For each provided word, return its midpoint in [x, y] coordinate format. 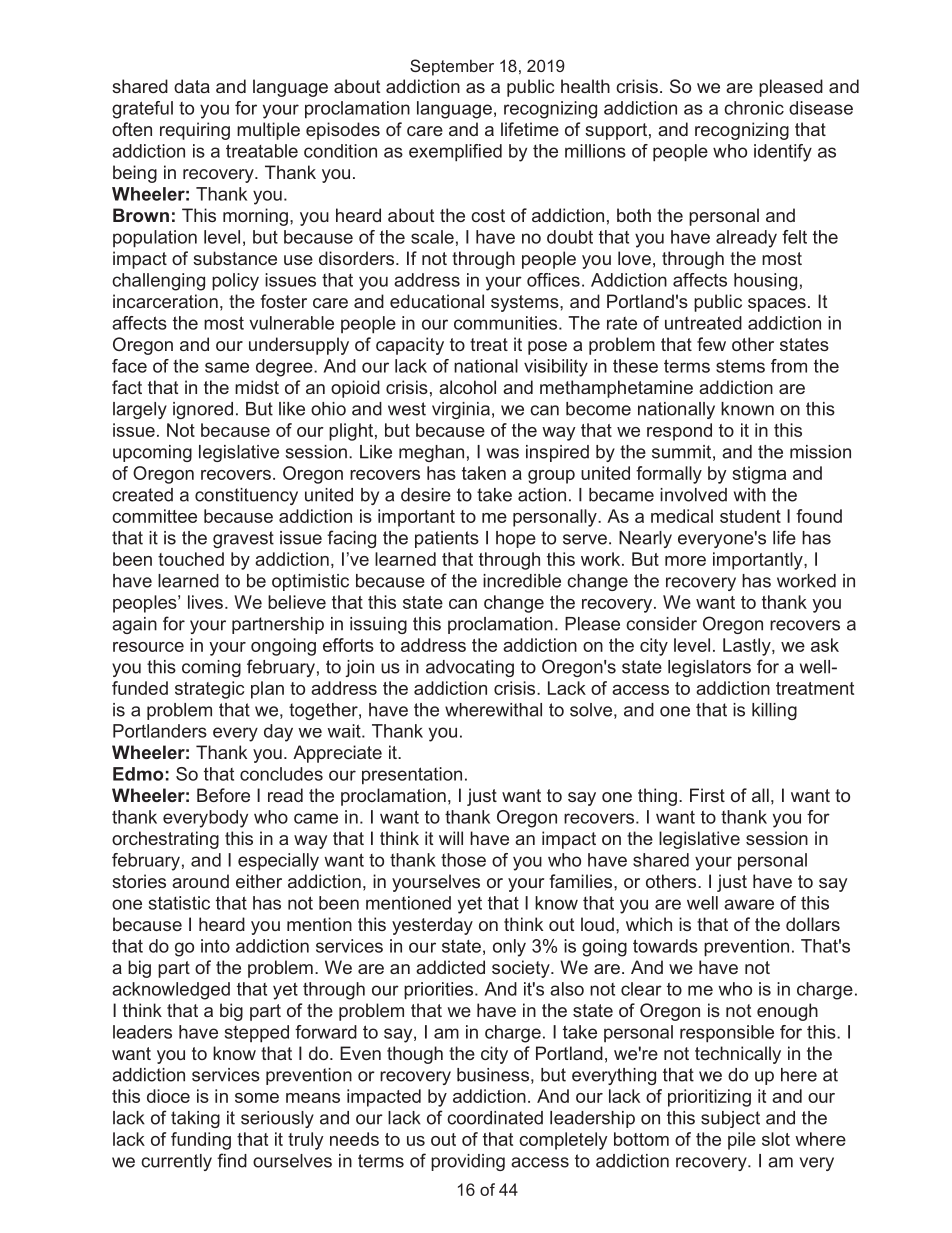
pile [742, 1141]
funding [201, 1141]
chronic [754, 108]
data [192, 86]
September [452, 67]
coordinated [495, 1118]
